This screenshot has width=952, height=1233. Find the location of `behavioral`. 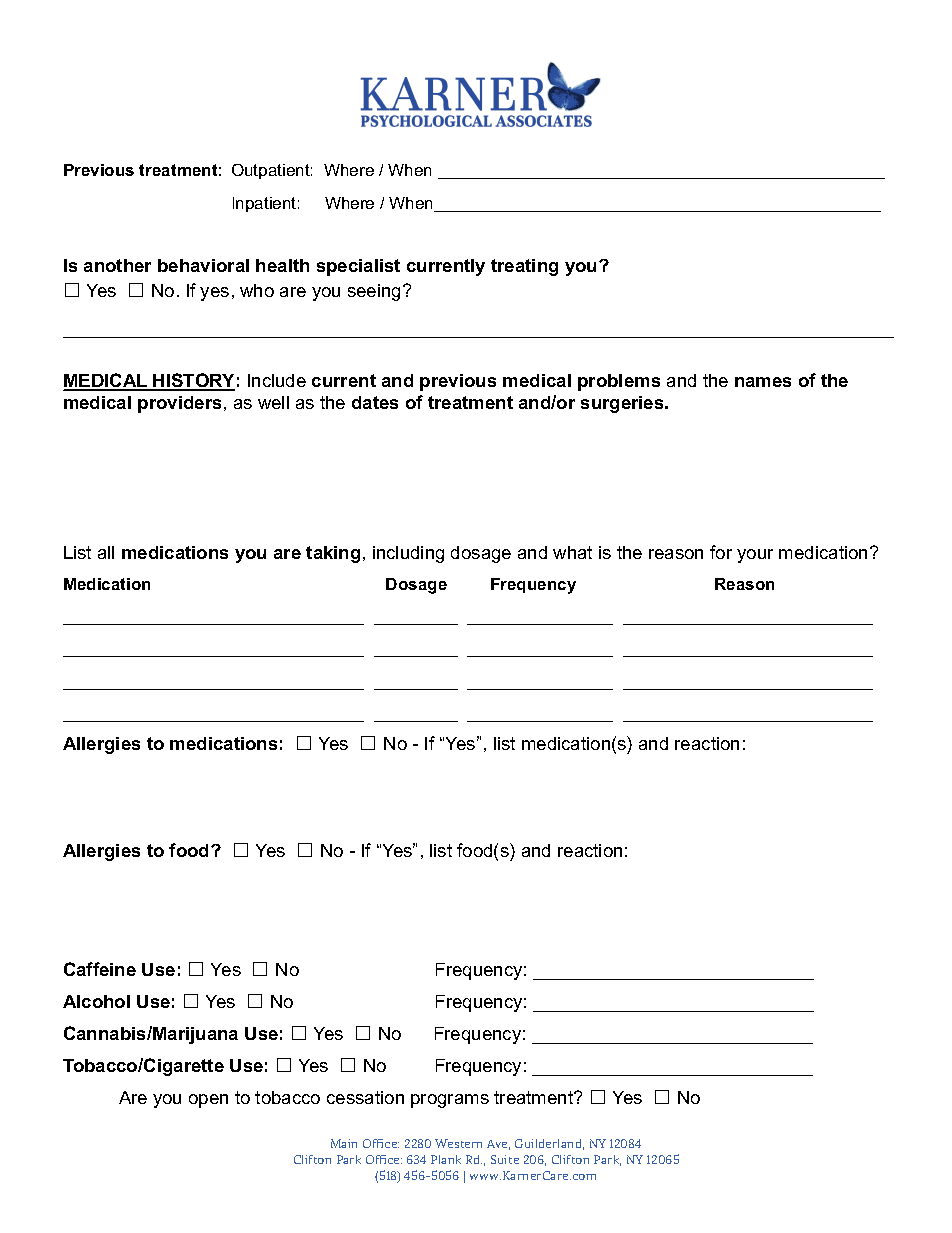

behavioral is located at coordinates (203, 265).
